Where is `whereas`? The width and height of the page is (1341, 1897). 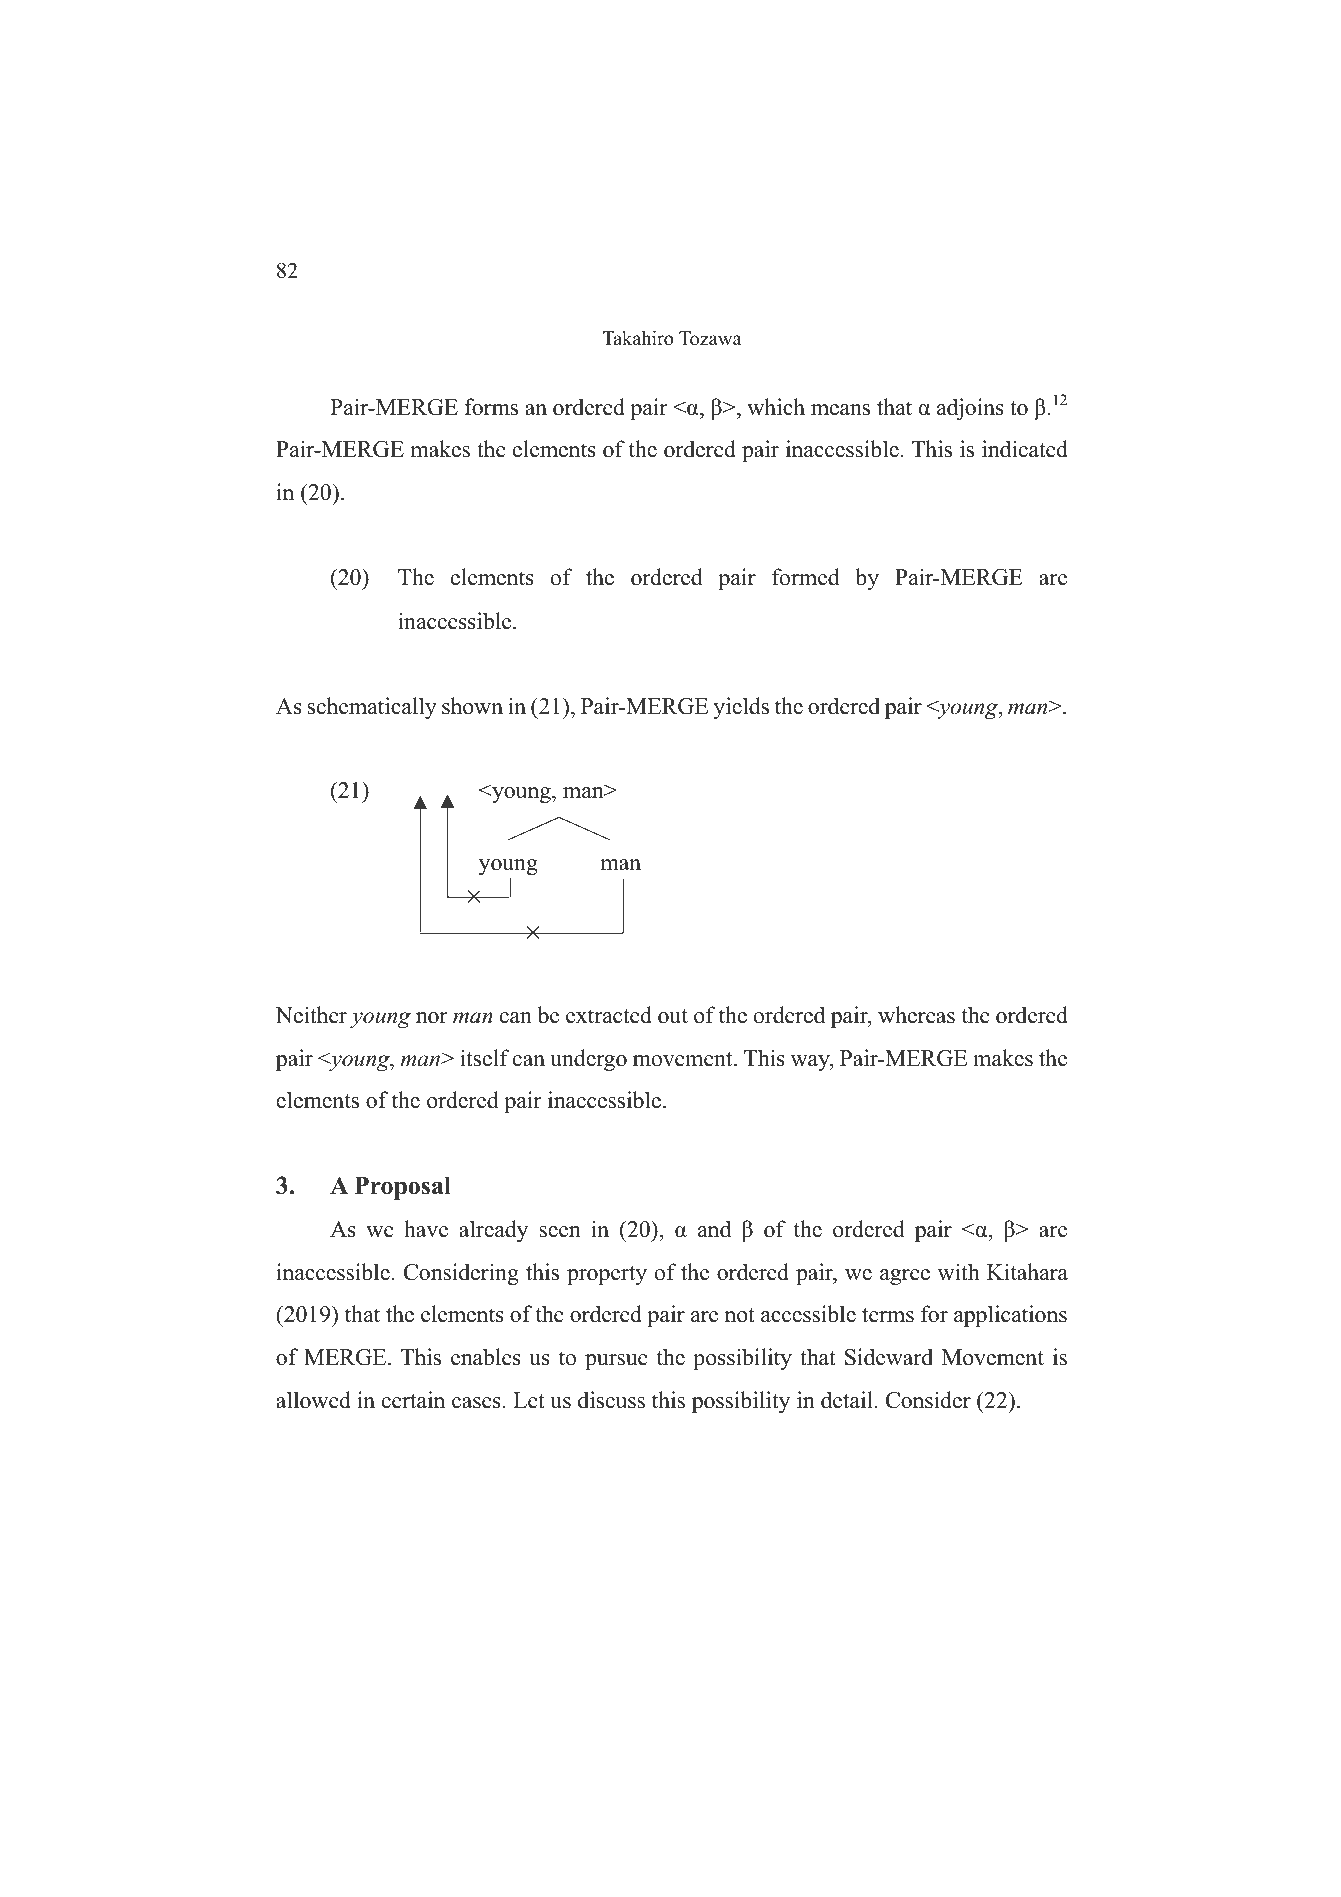 whereas is located at coordinates (916, 1015).
